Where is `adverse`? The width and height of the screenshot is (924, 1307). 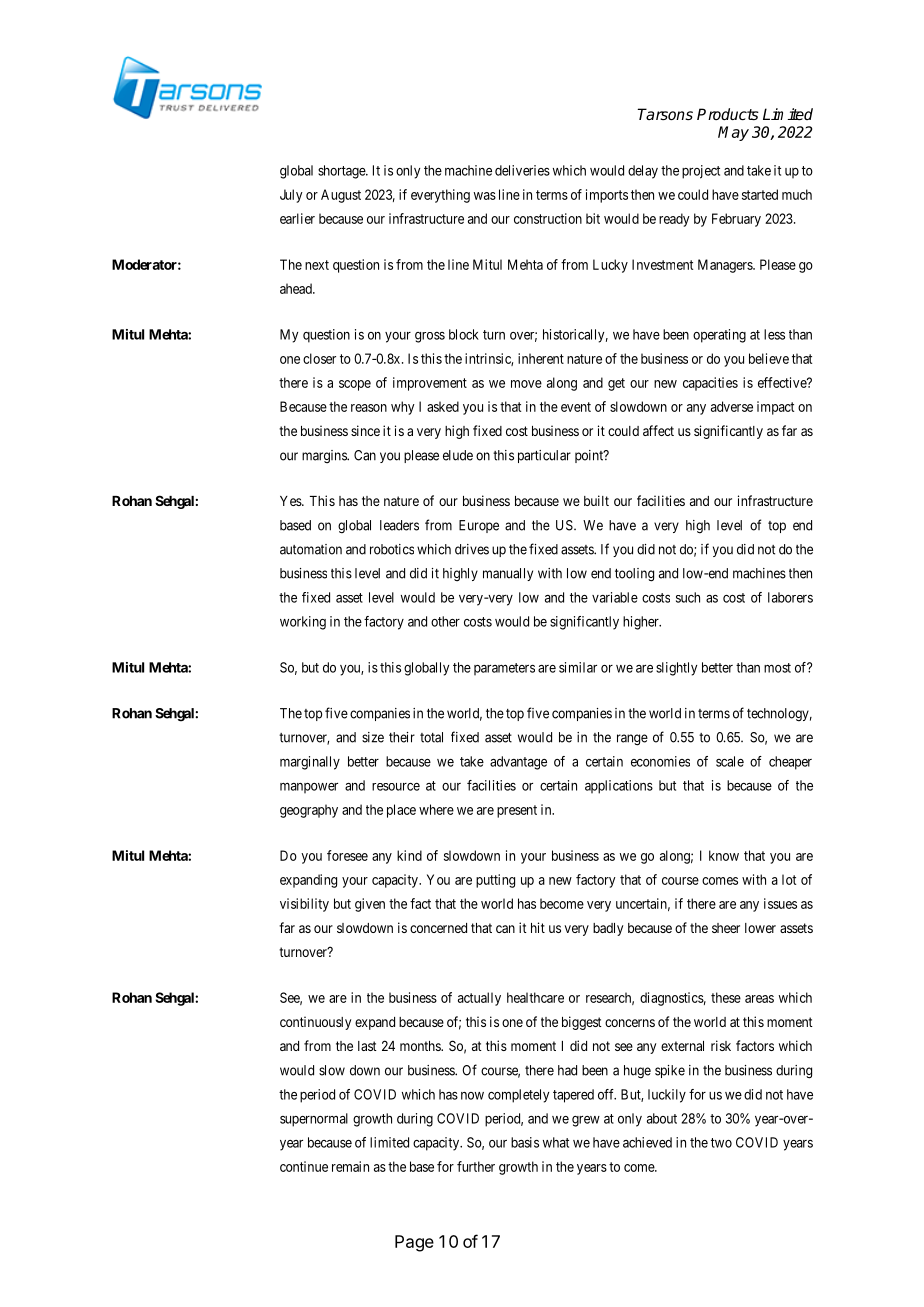
adverse is located at coordinates (732, 406).
